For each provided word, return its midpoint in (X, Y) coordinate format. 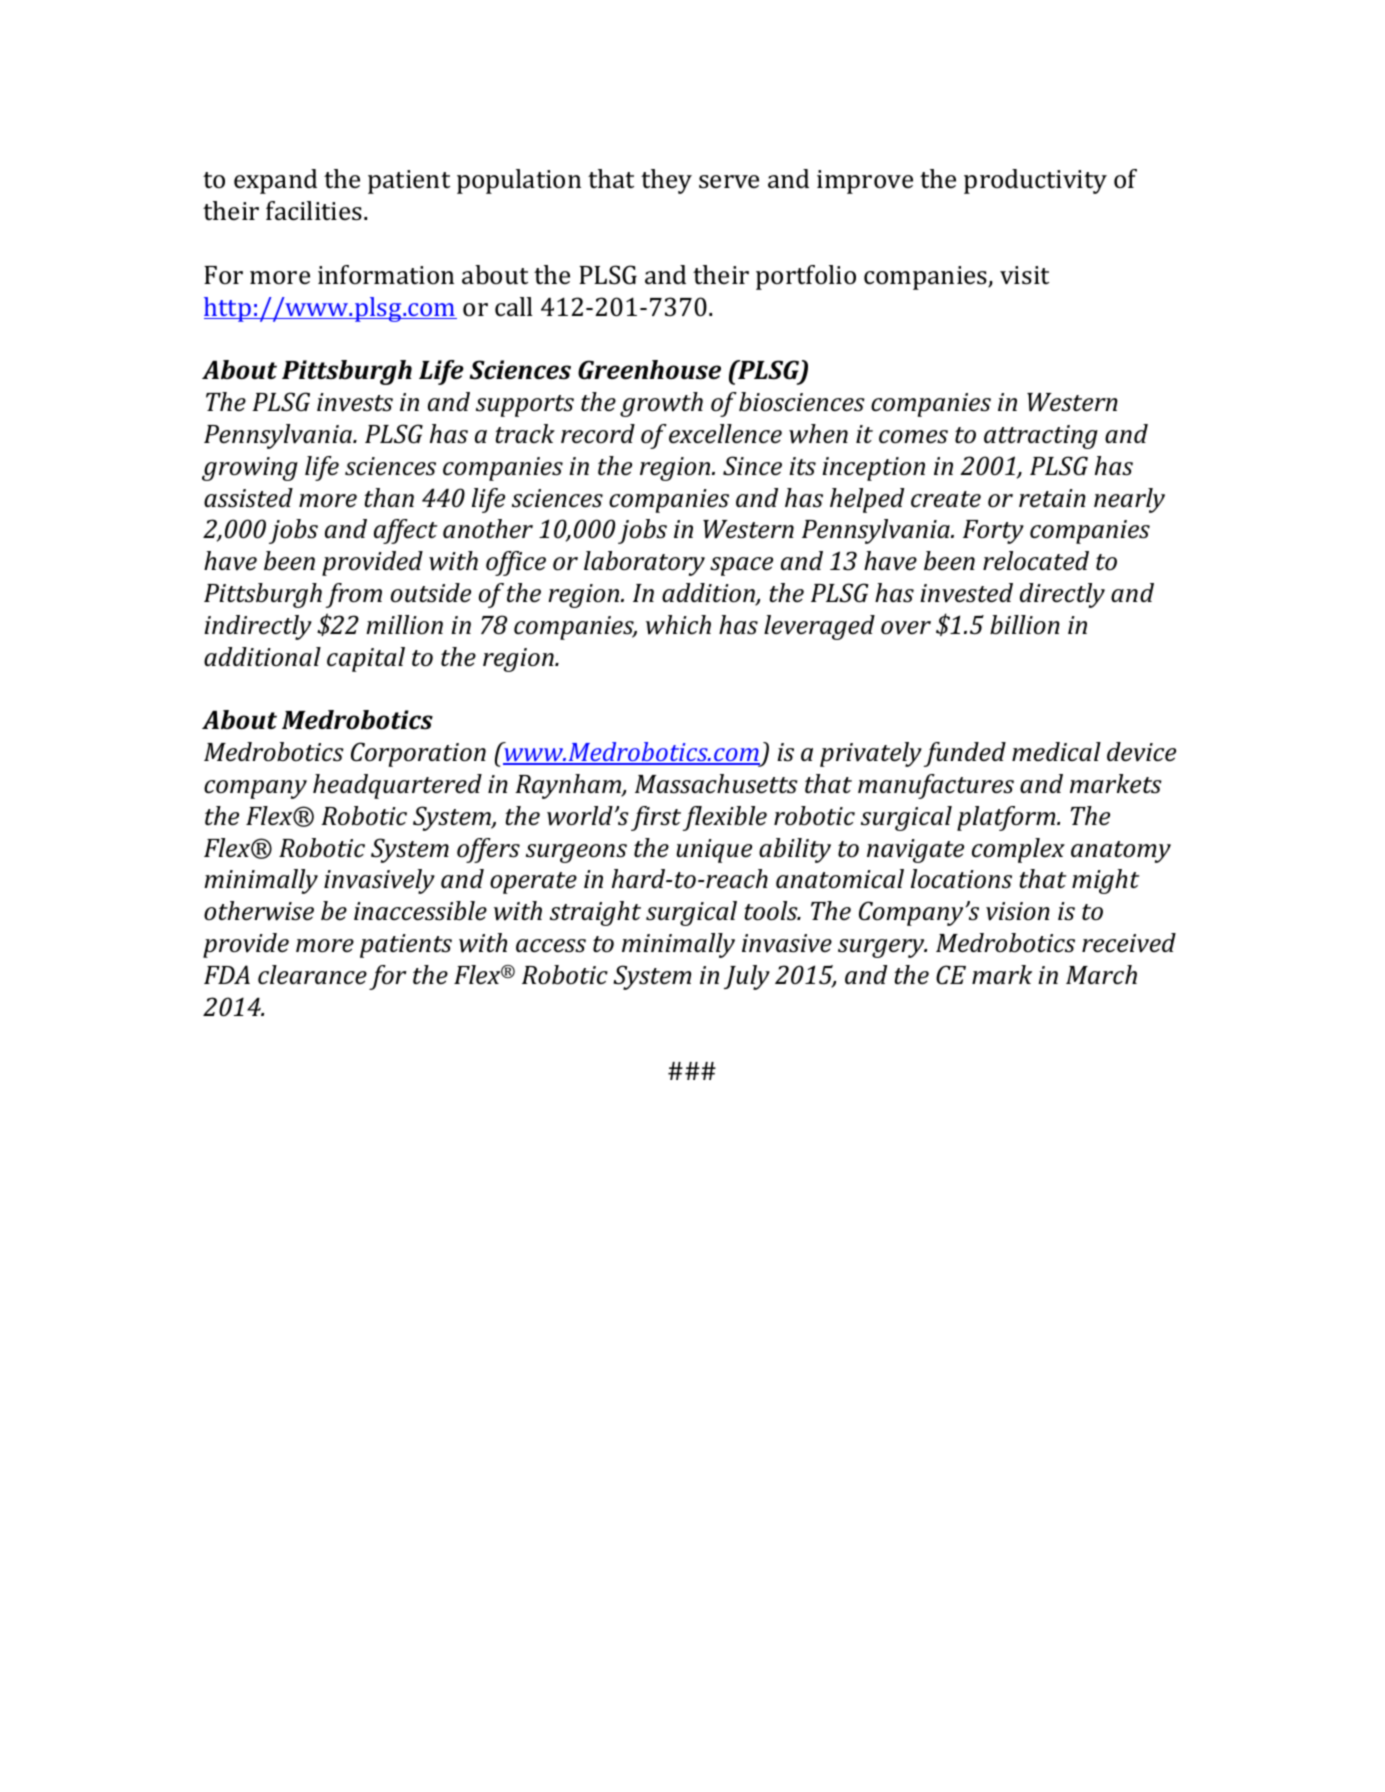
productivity (1035, 181)
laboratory (644, 563)
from (354, 595)
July (747, 977)
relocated (1036, 561)
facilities (315, 211)
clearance (312, 975)
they (666, 181)
